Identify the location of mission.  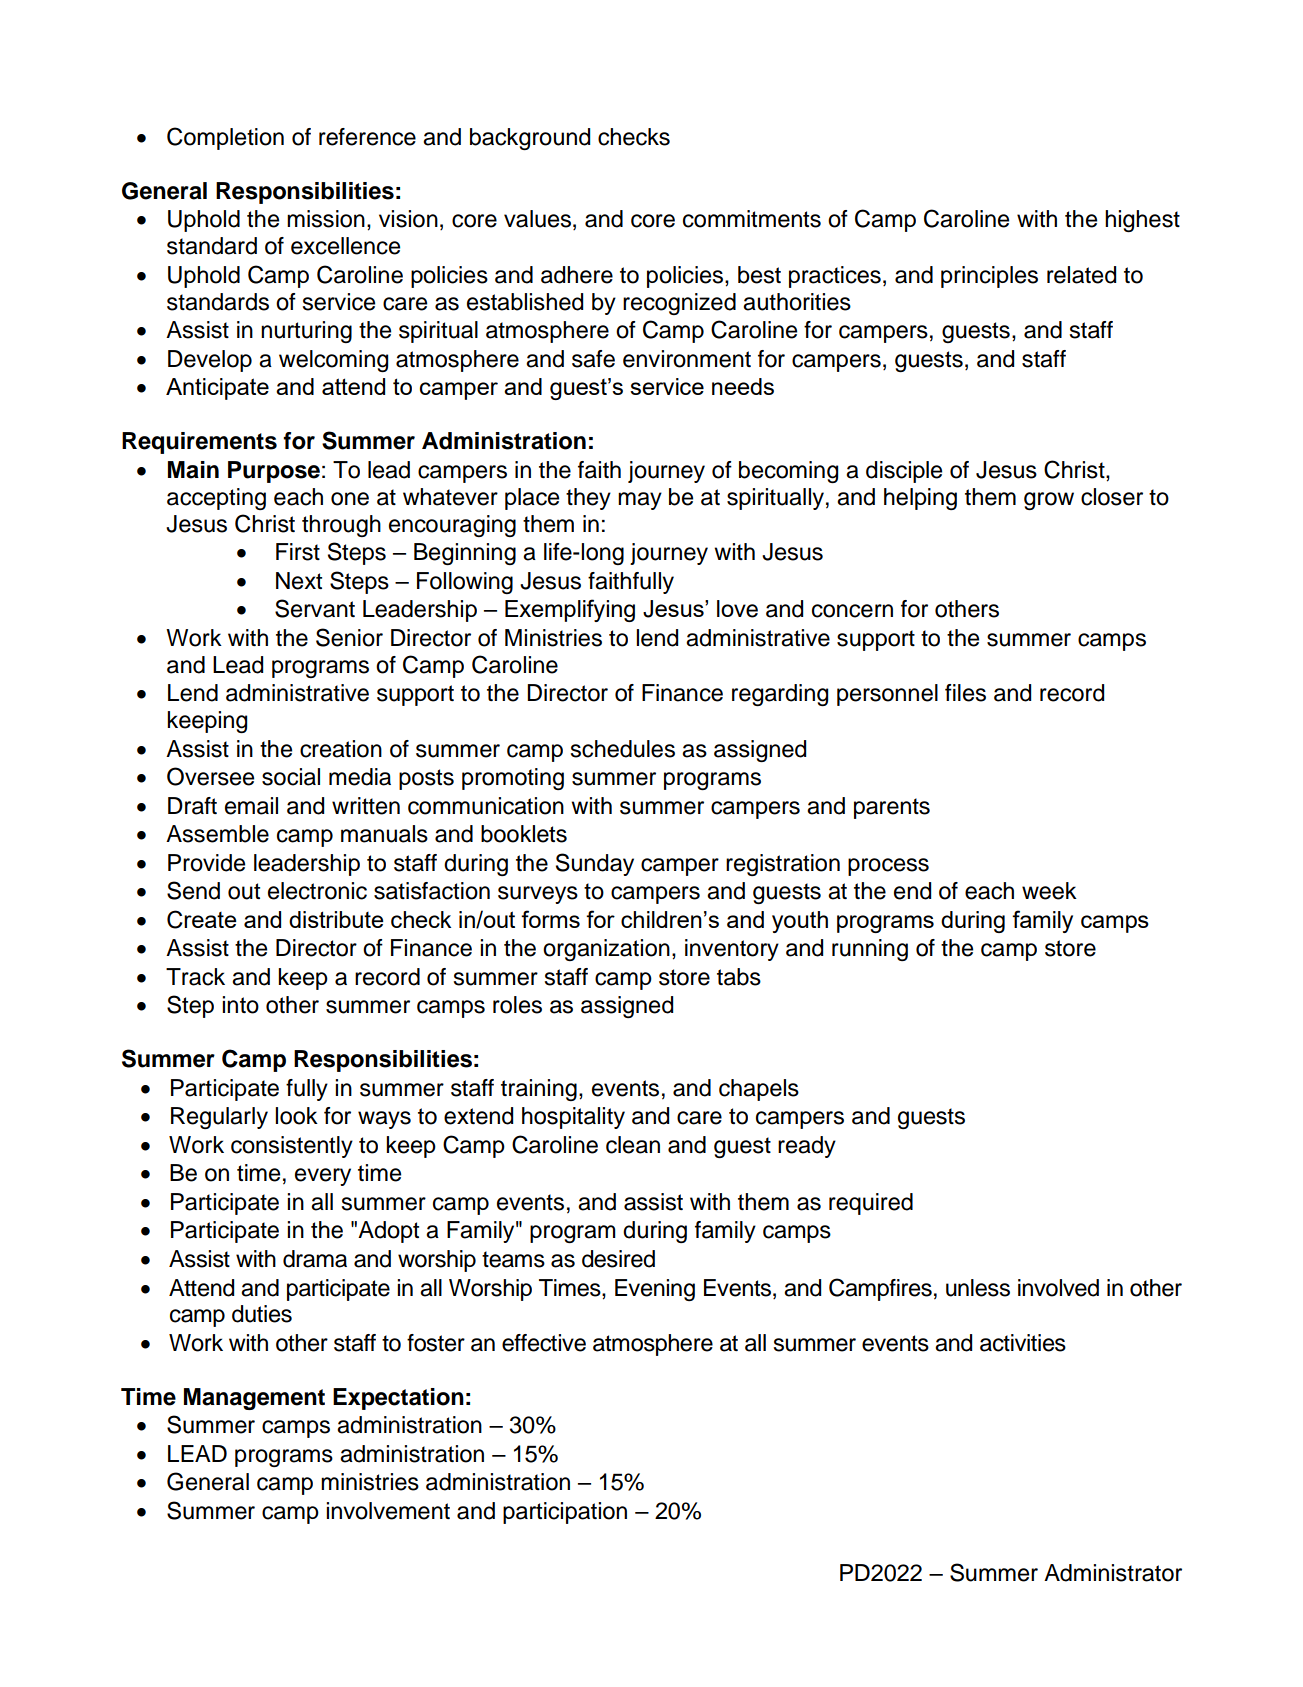
(326, 219).
